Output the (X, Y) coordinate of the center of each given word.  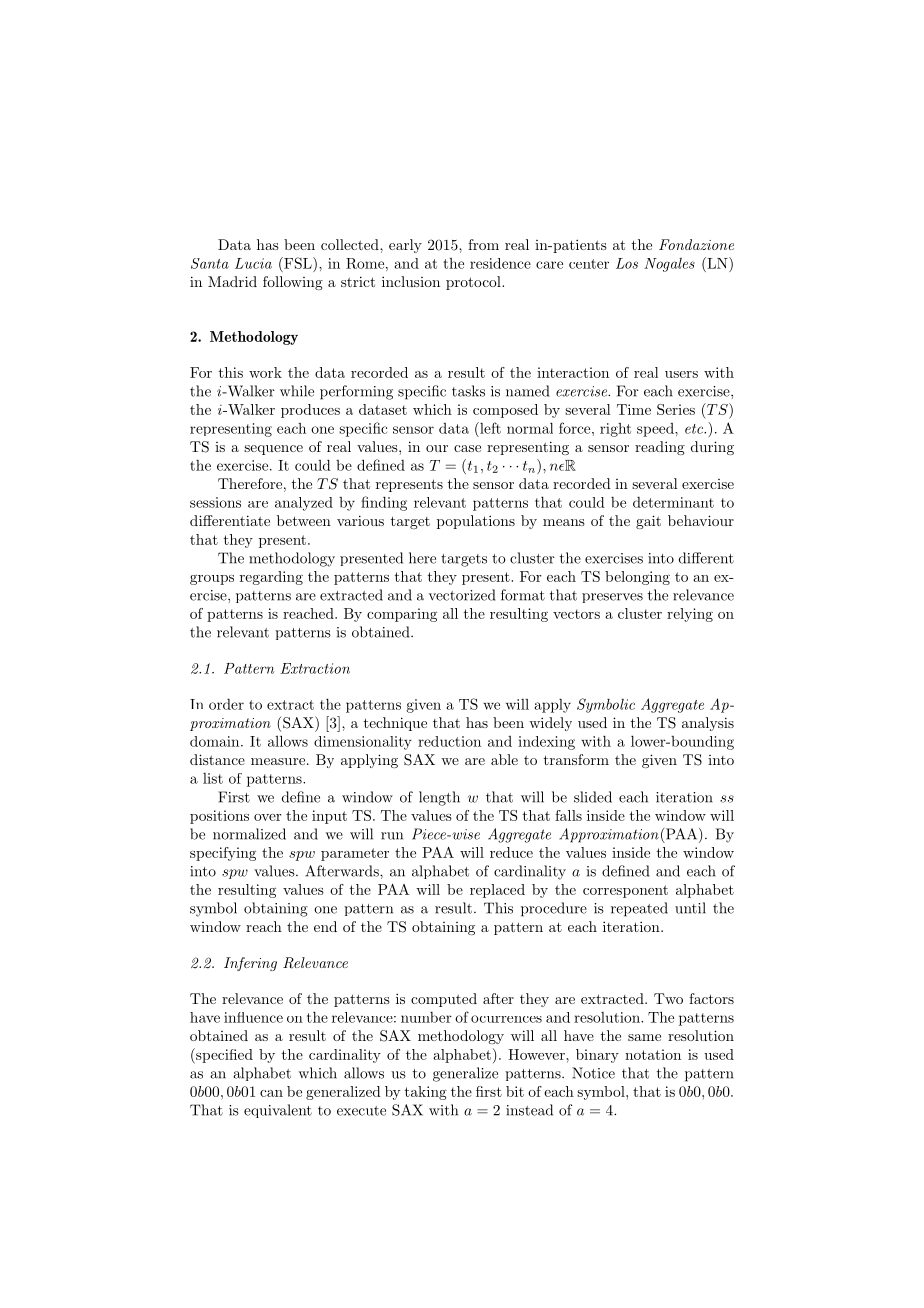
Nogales (669, 265)
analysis (708, 724)
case (467, 448)
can (271, 1093)
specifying (223, 854)
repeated (639, 909)
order (226, 704)
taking (426, 1093)
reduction (449, 741)
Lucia (253, 263)
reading (660, 448)
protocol (474, 283)
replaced (497, 891)
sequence (273, 450)
